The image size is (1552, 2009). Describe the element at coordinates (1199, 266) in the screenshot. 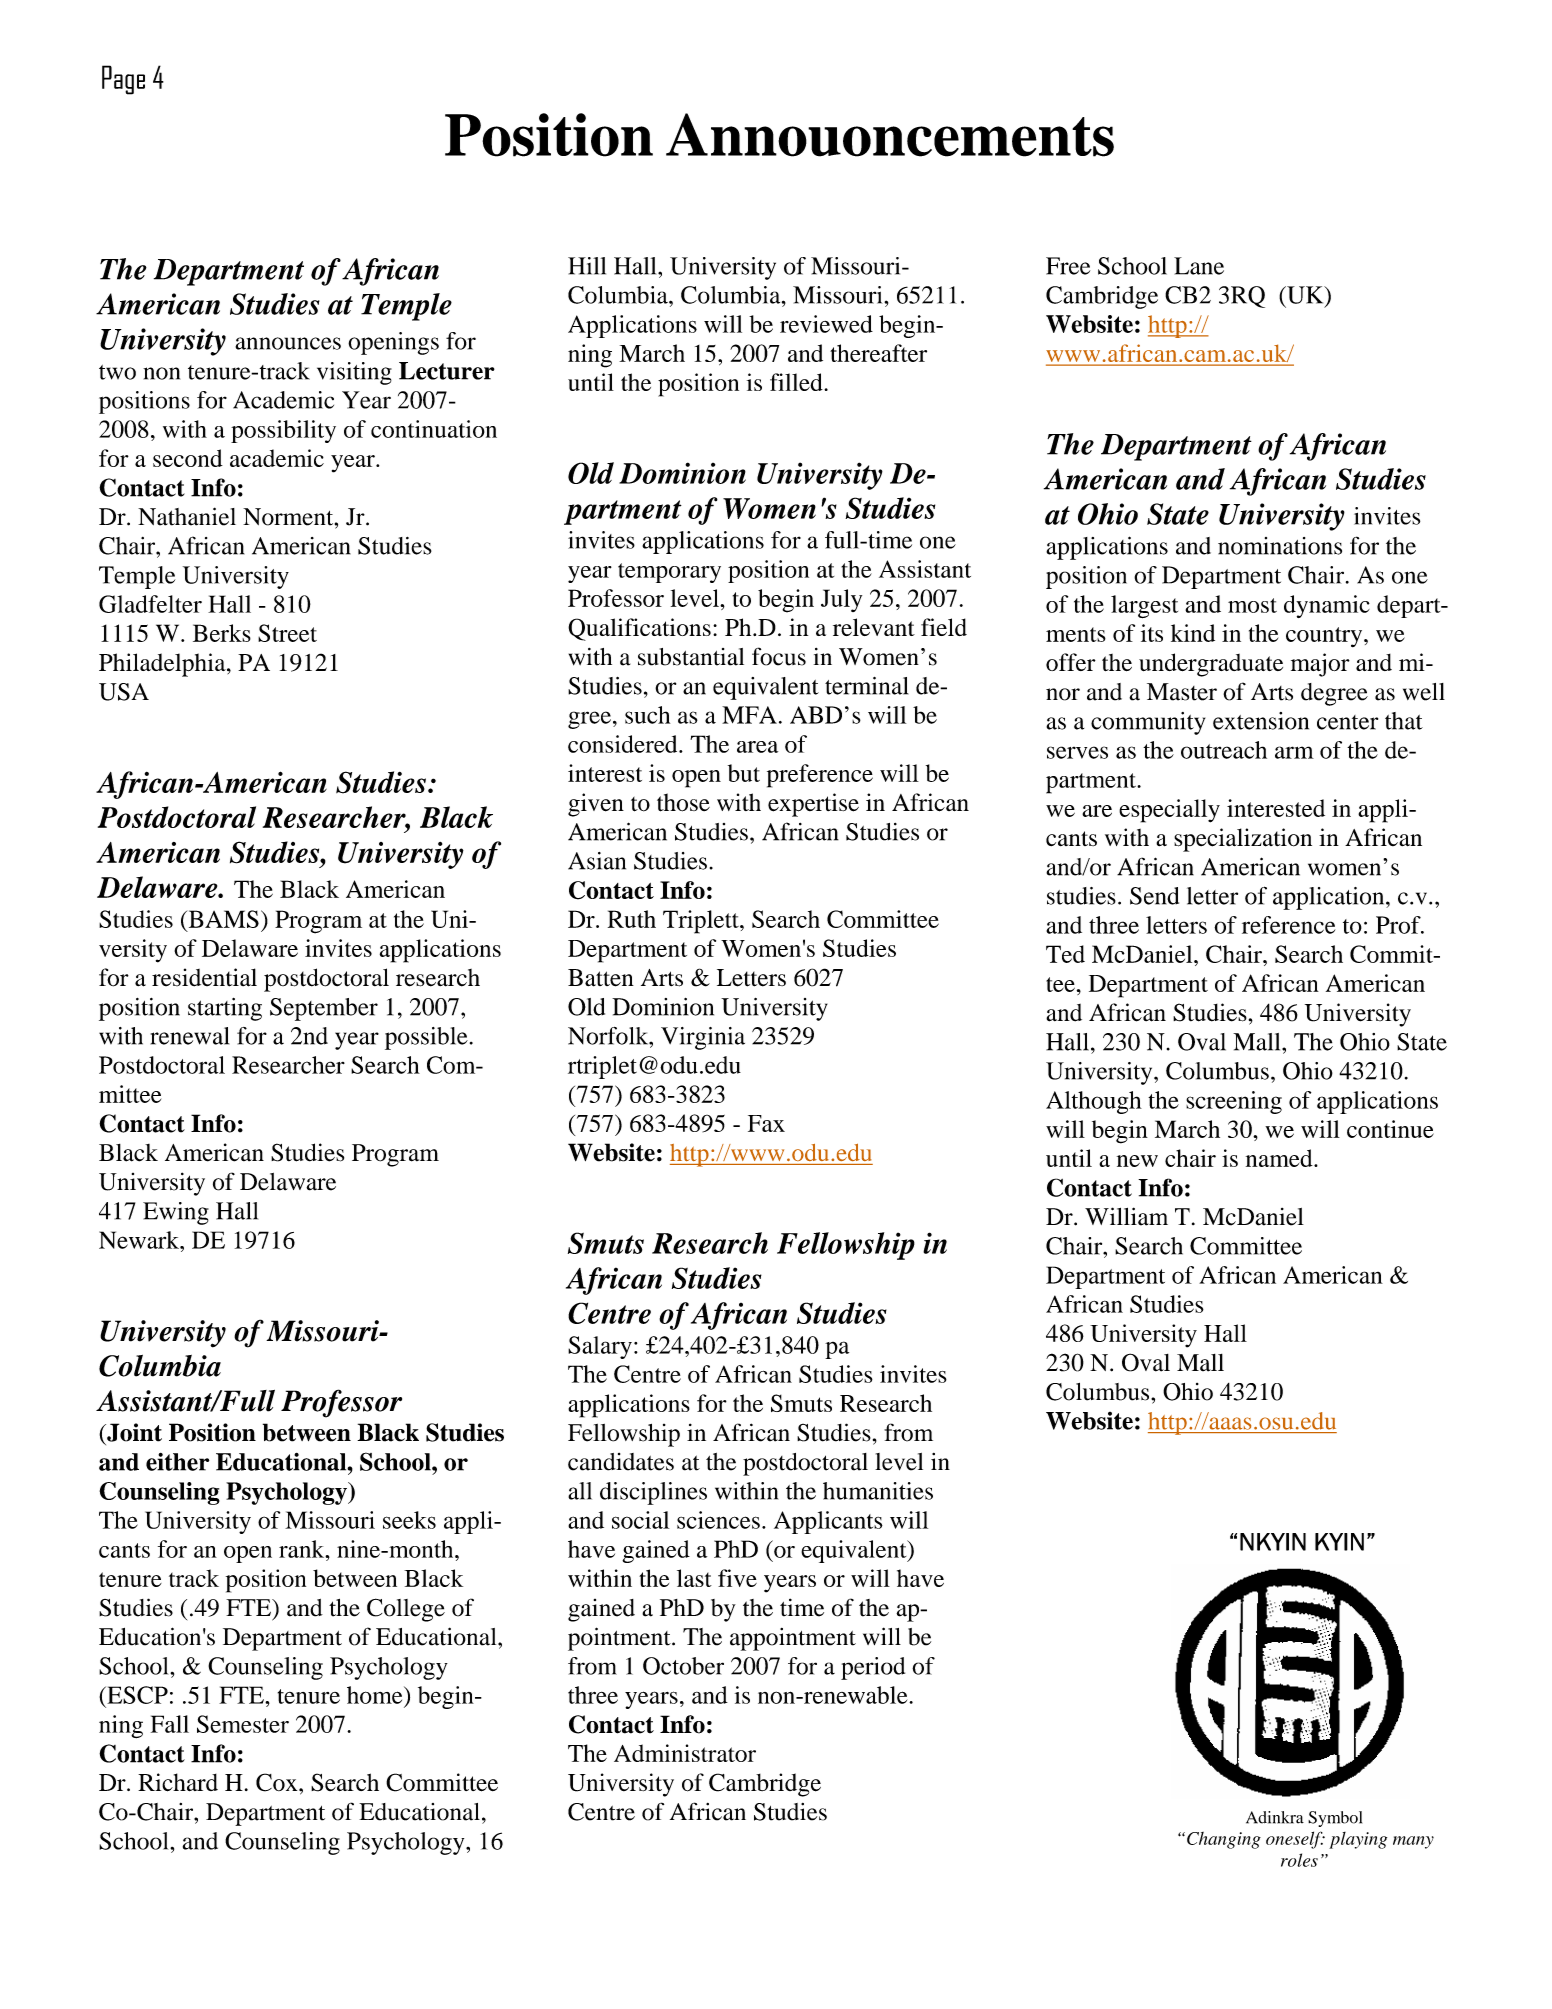

I see `Lane` at that location.
